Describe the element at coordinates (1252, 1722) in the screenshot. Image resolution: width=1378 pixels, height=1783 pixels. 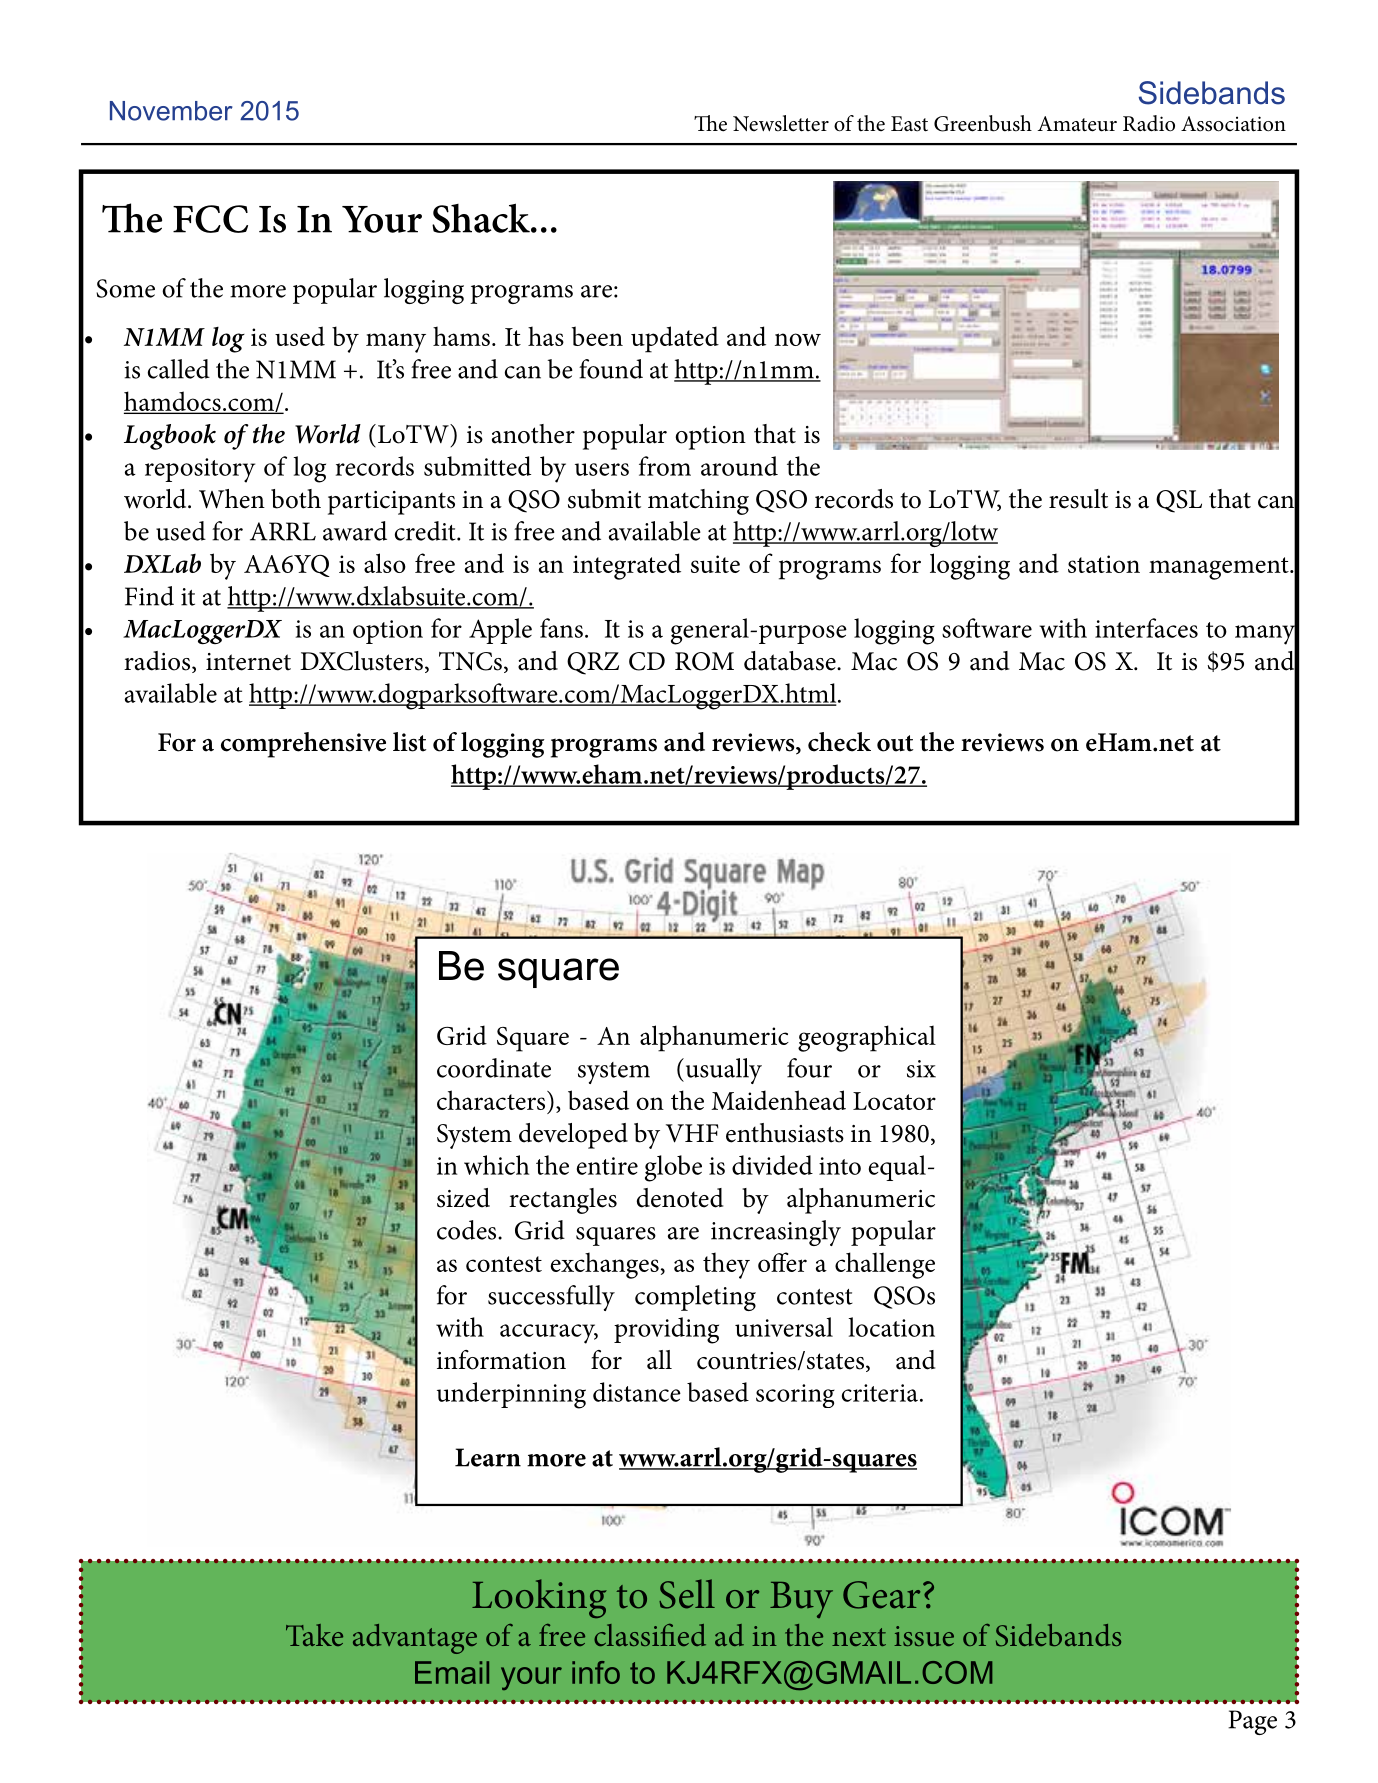
I see `Page` at that location.
